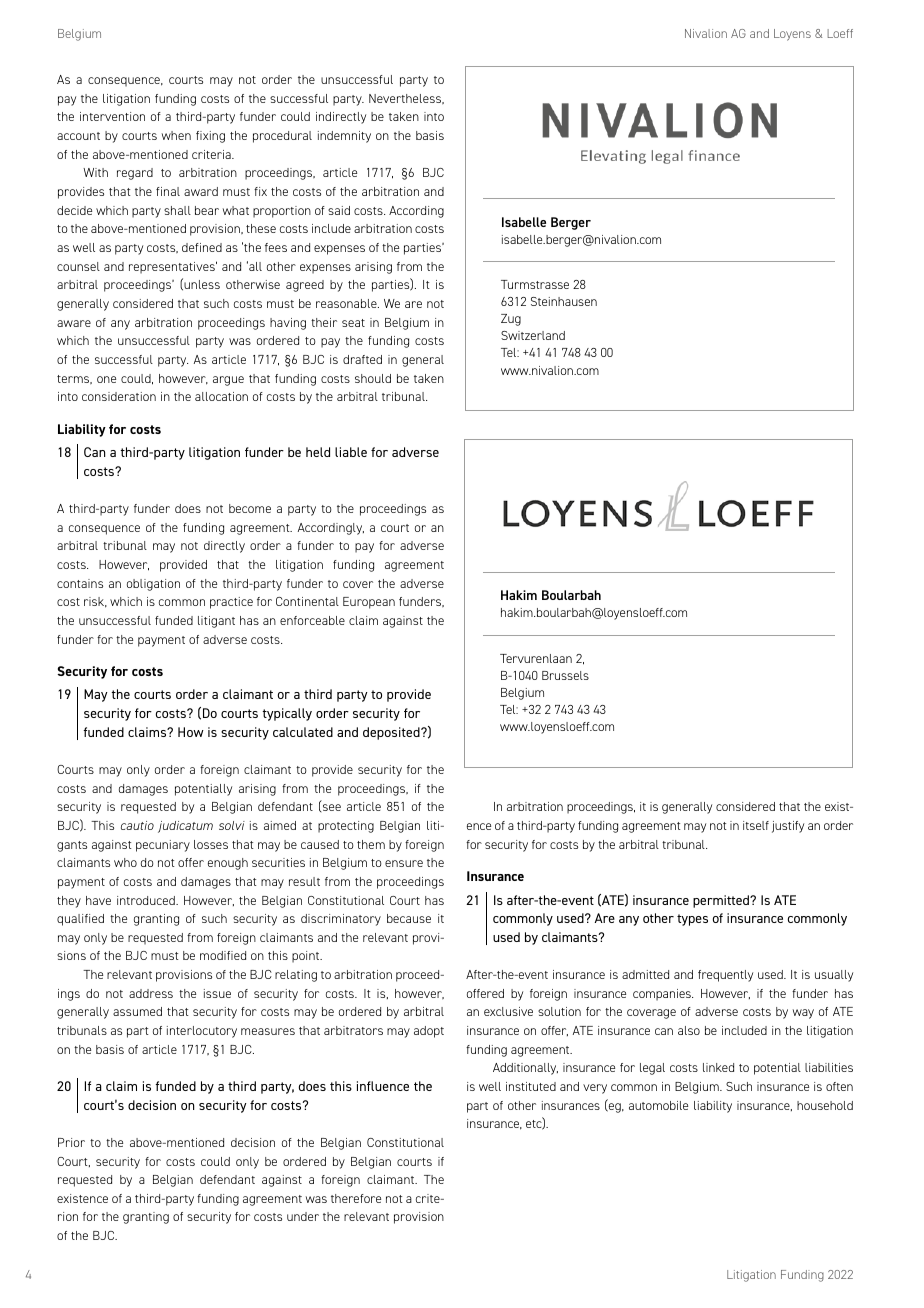  What do you see at coordinates (565, 675) in the page?
I see `Brussels` at bounding box center [565, 675].
